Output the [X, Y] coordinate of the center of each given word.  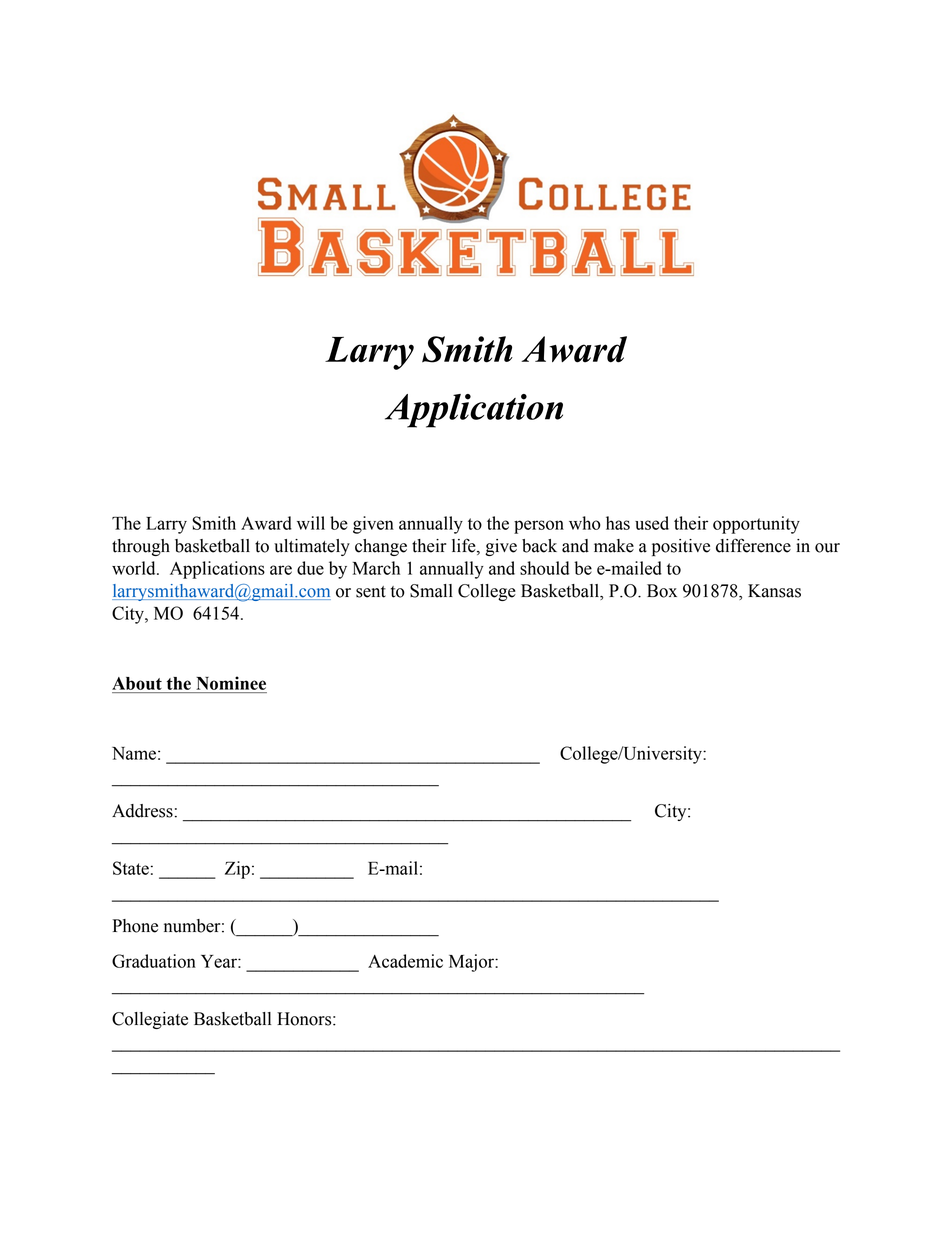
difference [753, 545]
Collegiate [150, 1020]
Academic [405, 961]
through [141, 547]
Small [431, 591]
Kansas [774, 591]
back [539, 546]
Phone [135, 926]
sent [371, 592]
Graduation [154, 961]
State [131, 868]
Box [662, 591]
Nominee [231, 683]
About [137, 683]
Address [142, 811]
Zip [237, 870]
